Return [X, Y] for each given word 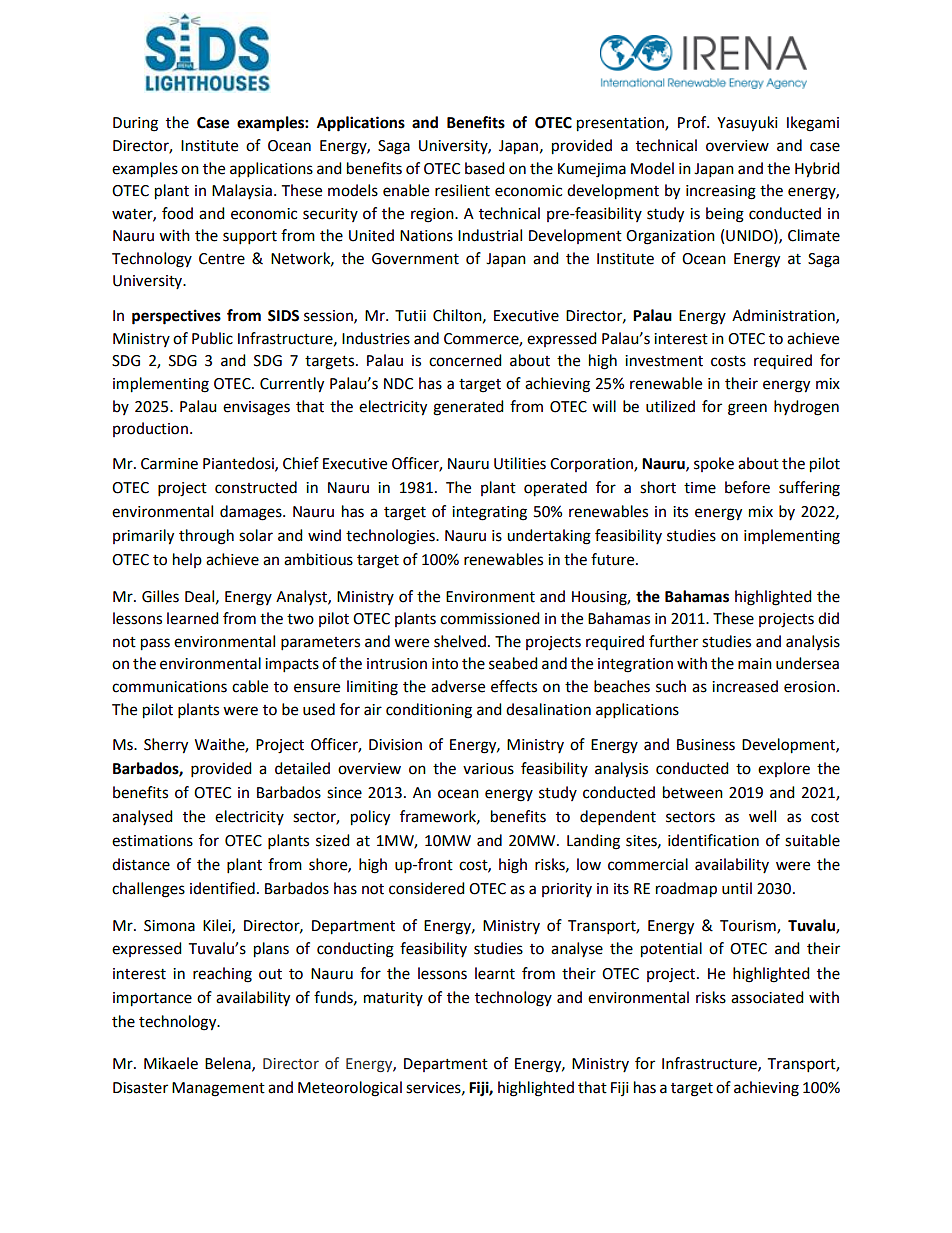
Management [218, 1089]
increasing [721, 192]
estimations [152, 841]
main [755, 664]
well [762, 816]
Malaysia [242, 191]
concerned [465, 360]
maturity [393, 999]
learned [193, 618]
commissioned [490, 618]
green [747, 409]
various [488, 769]
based [485, 168]
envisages [256, 408]
